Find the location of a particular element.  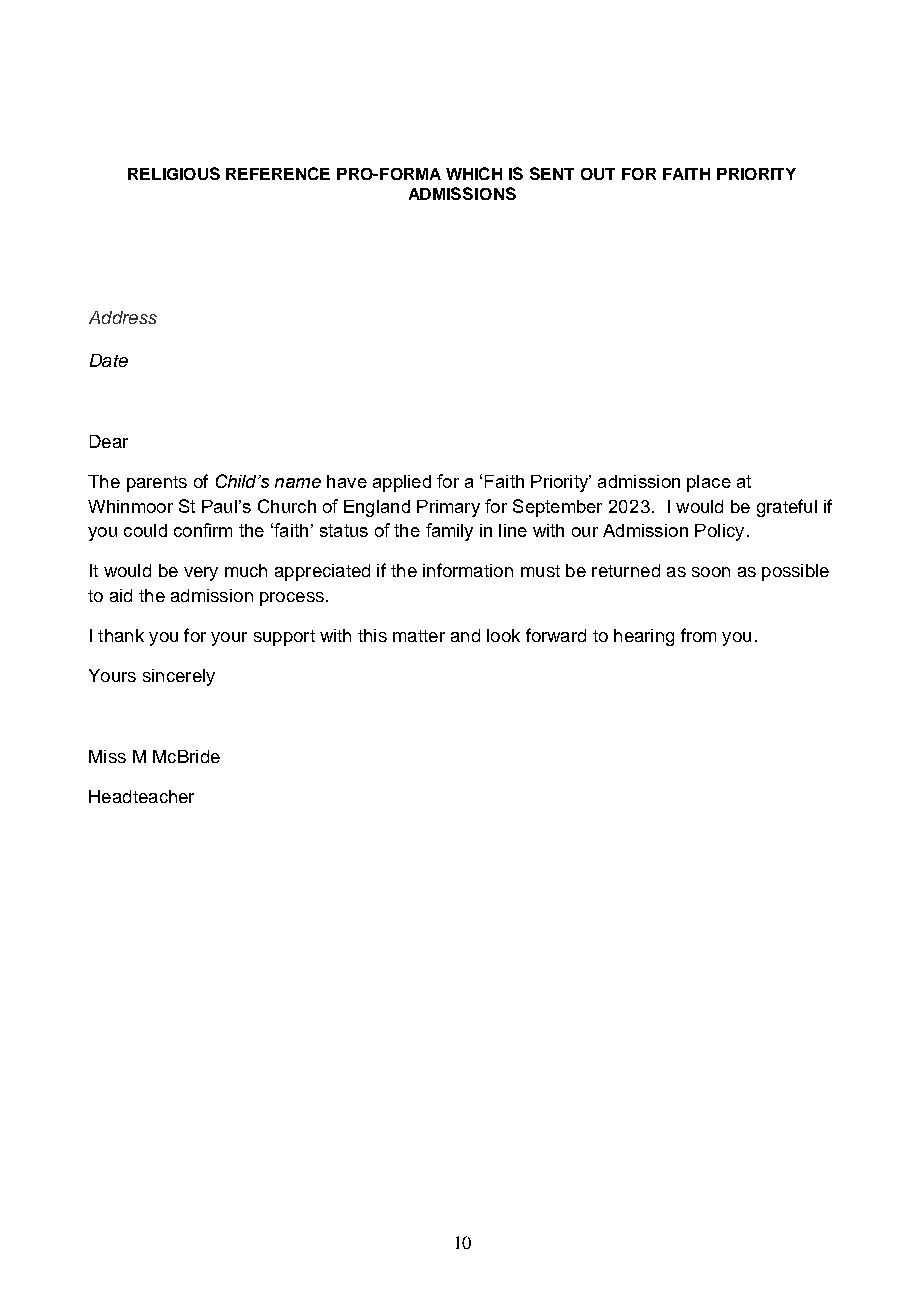

Dear is located at coordinates (109, 441).
